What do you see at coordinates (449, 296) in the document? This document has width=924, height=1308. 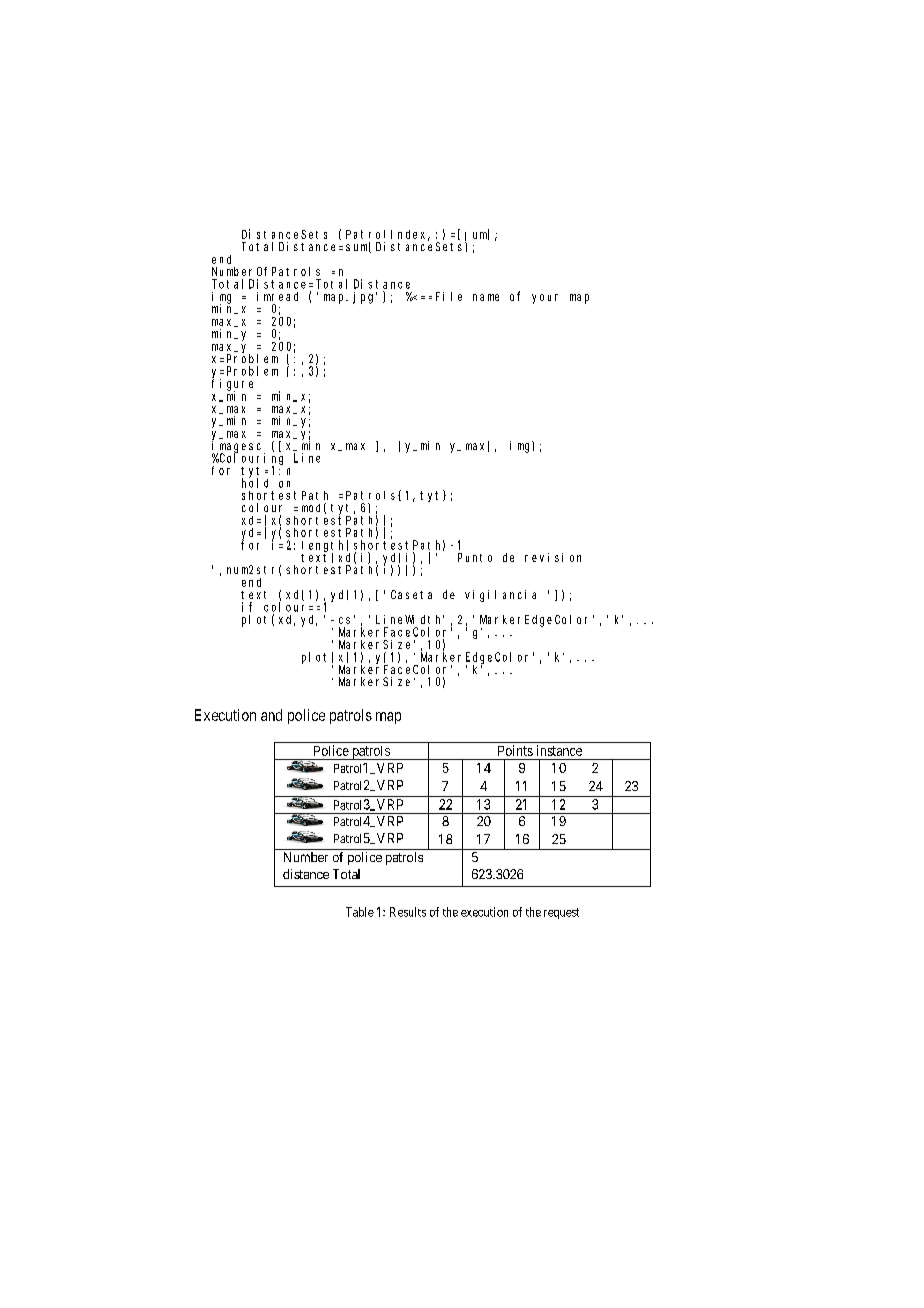 I see `File` at bounding box center [449, 296].
